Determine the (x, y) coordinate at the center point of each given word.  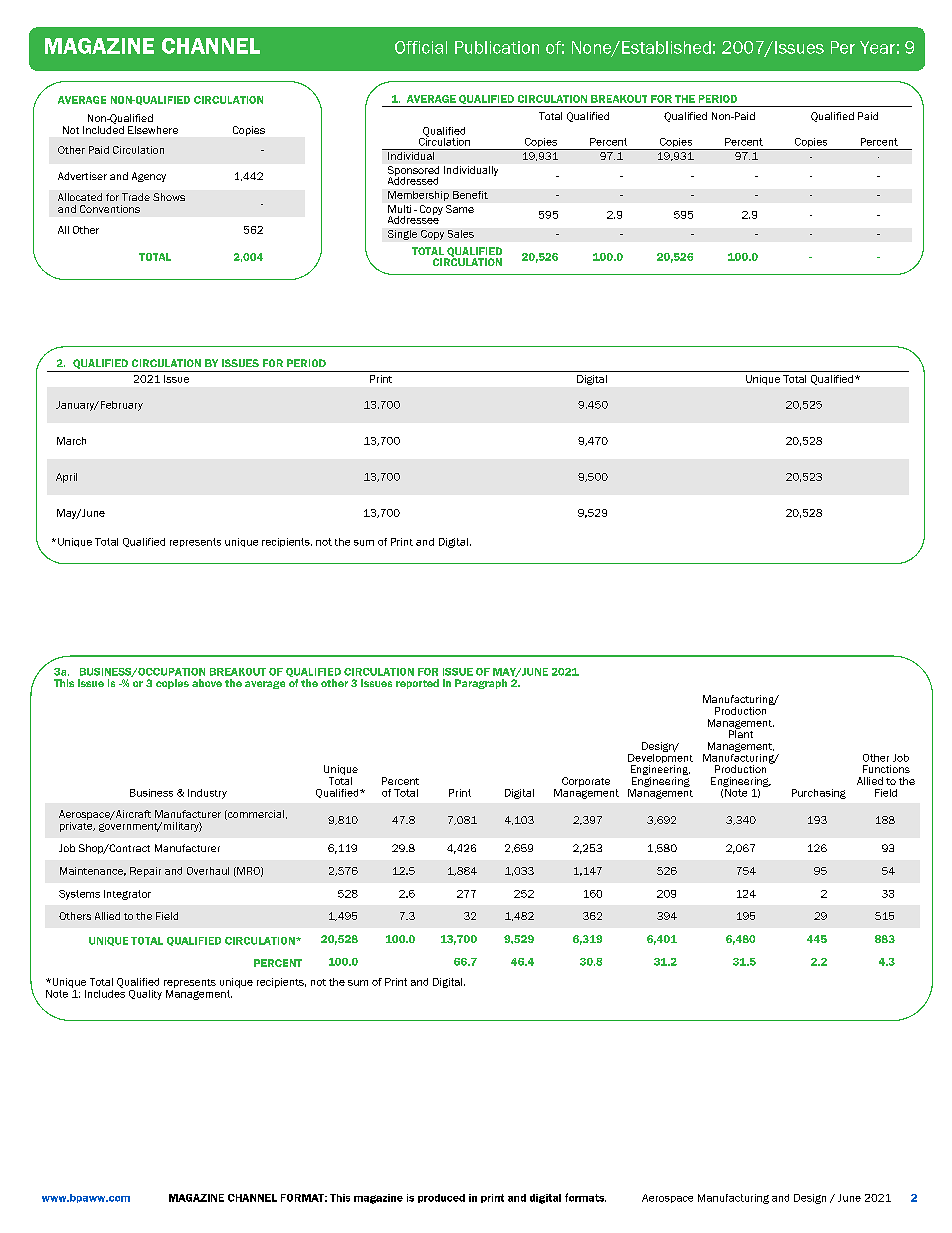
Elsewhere (153, 130)
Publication (497, 47)
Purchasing (819, 794)
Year (877, 47)
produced (441, 1198)
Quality (145, 995)
